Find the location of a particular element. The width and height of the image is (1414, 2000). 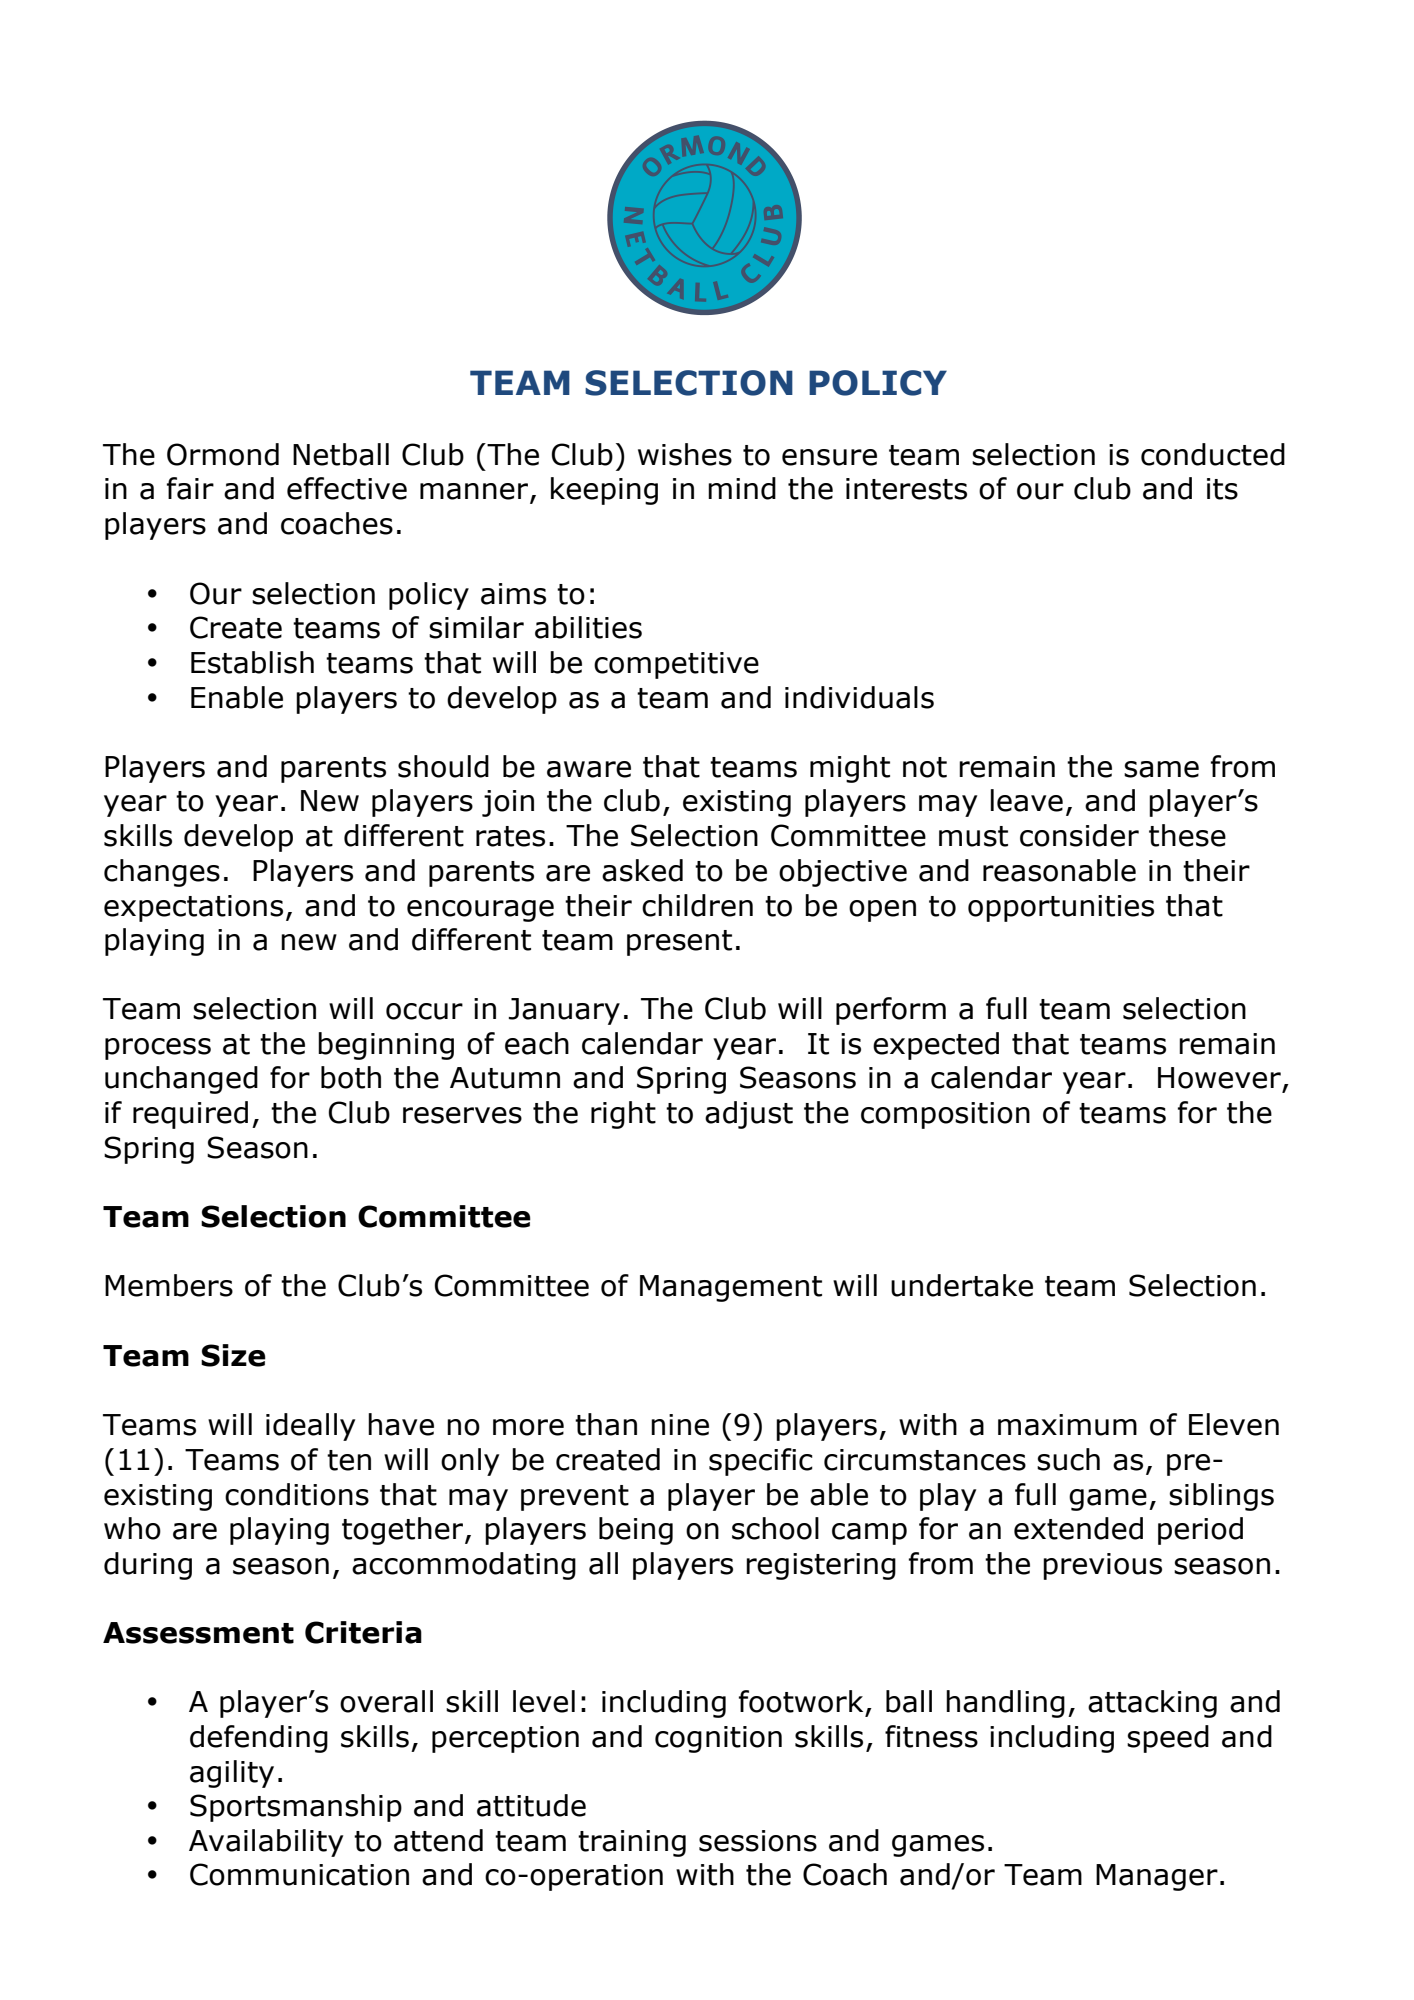

training is located at coordinates (632, 1843).
